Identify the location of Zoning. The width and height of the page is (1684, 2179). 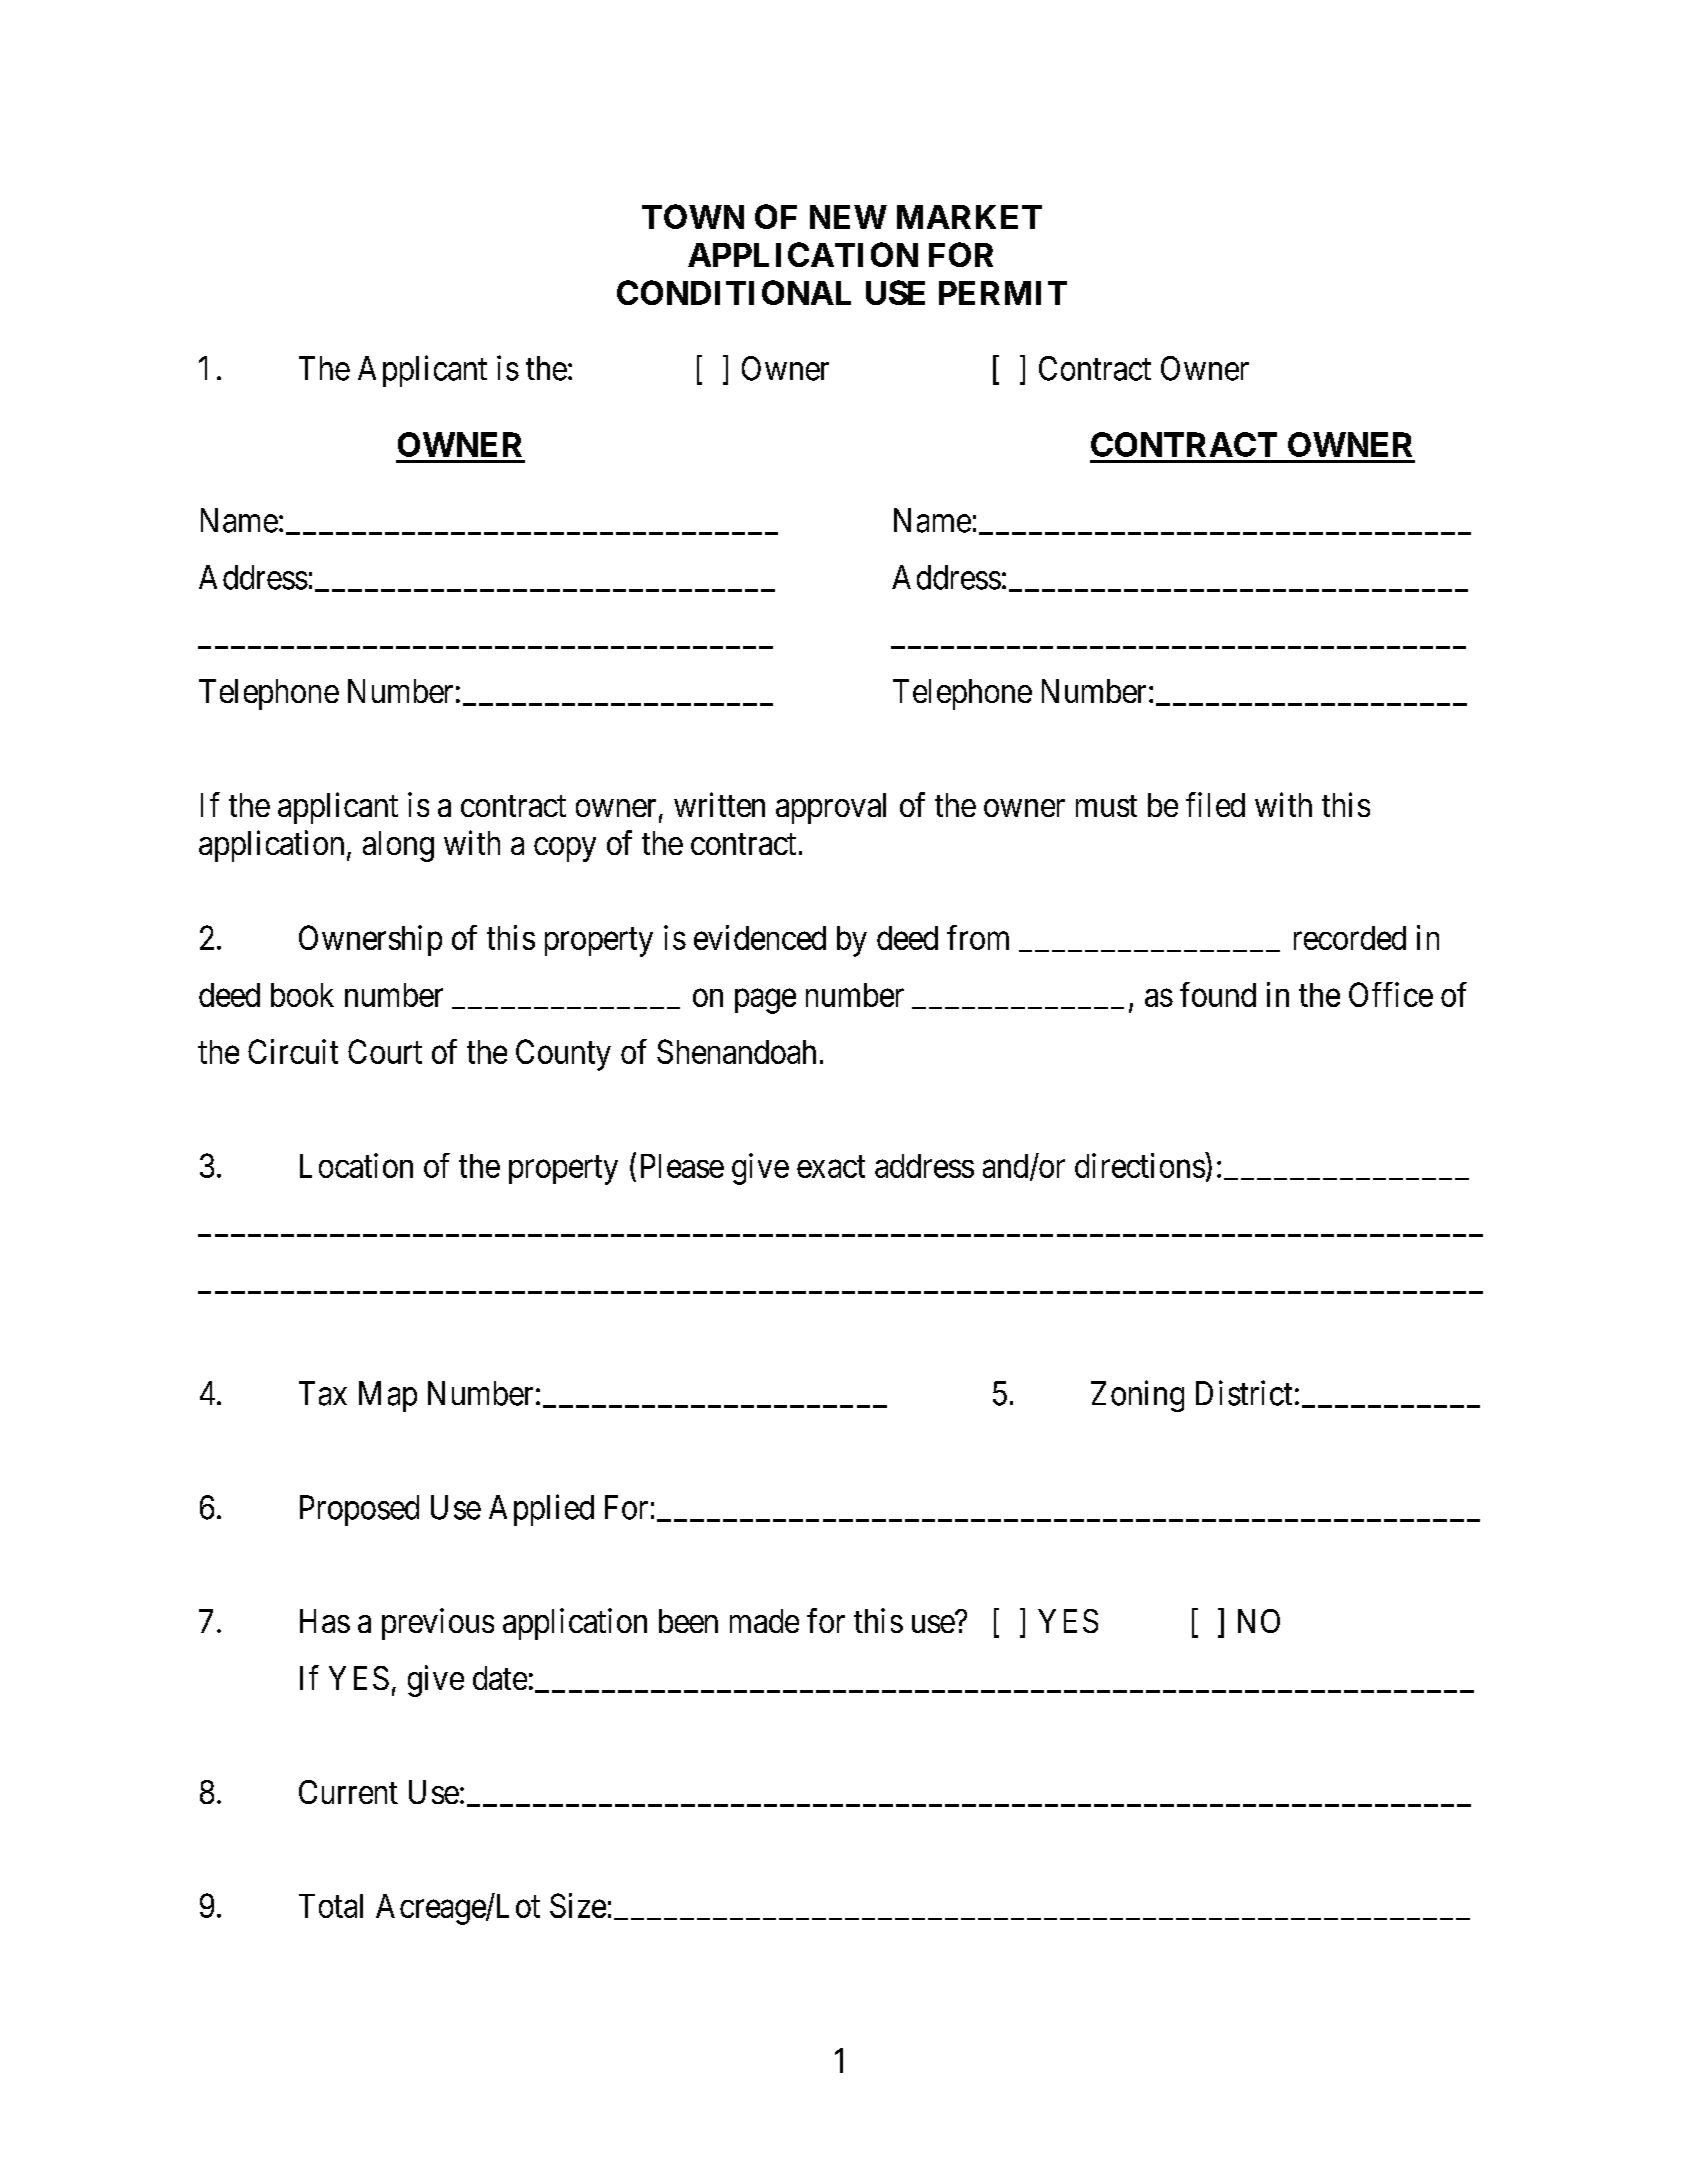
(1137, 1396).
